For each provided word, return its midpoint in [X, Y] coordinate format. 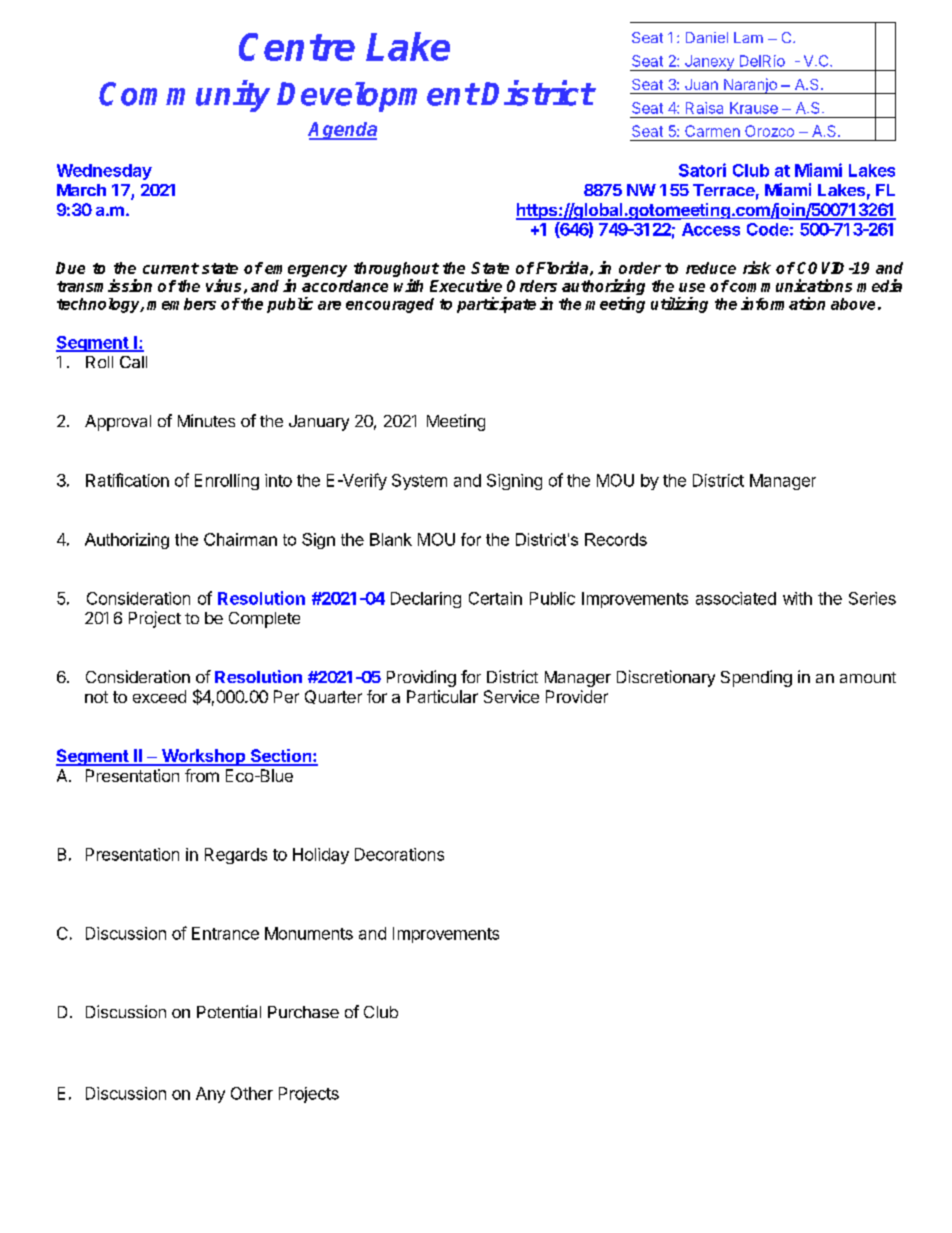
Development [377, 97]
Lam [748, 37]
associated [736, 598]
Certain [495, 598]
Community [184, 96]
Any [210, 1095]
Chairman [240, 539]
